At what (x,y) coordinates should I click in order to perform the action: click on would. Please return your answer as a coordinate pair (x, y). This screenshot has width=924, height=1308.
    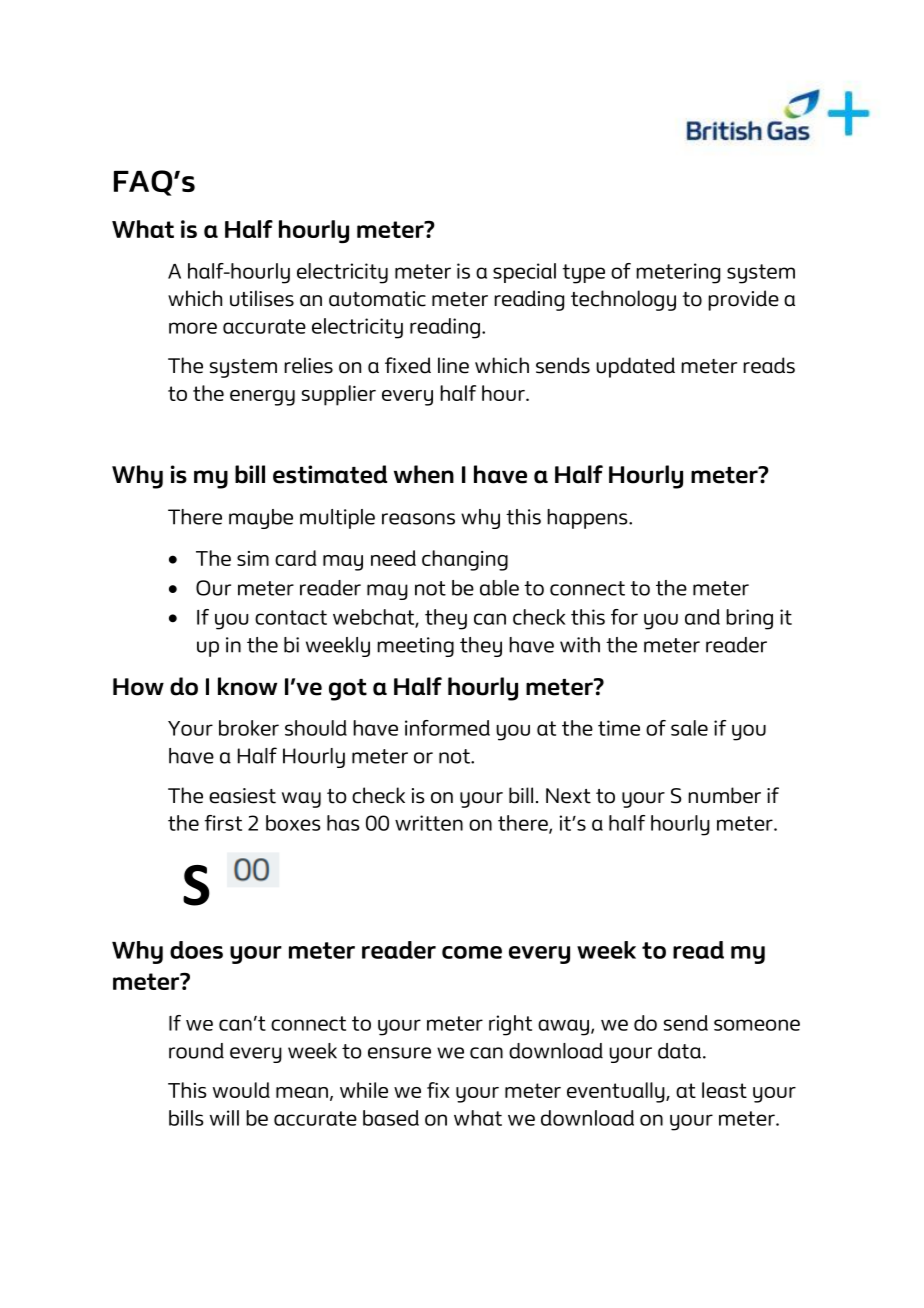
    Looking at the image, I should click on (241, 1090).
